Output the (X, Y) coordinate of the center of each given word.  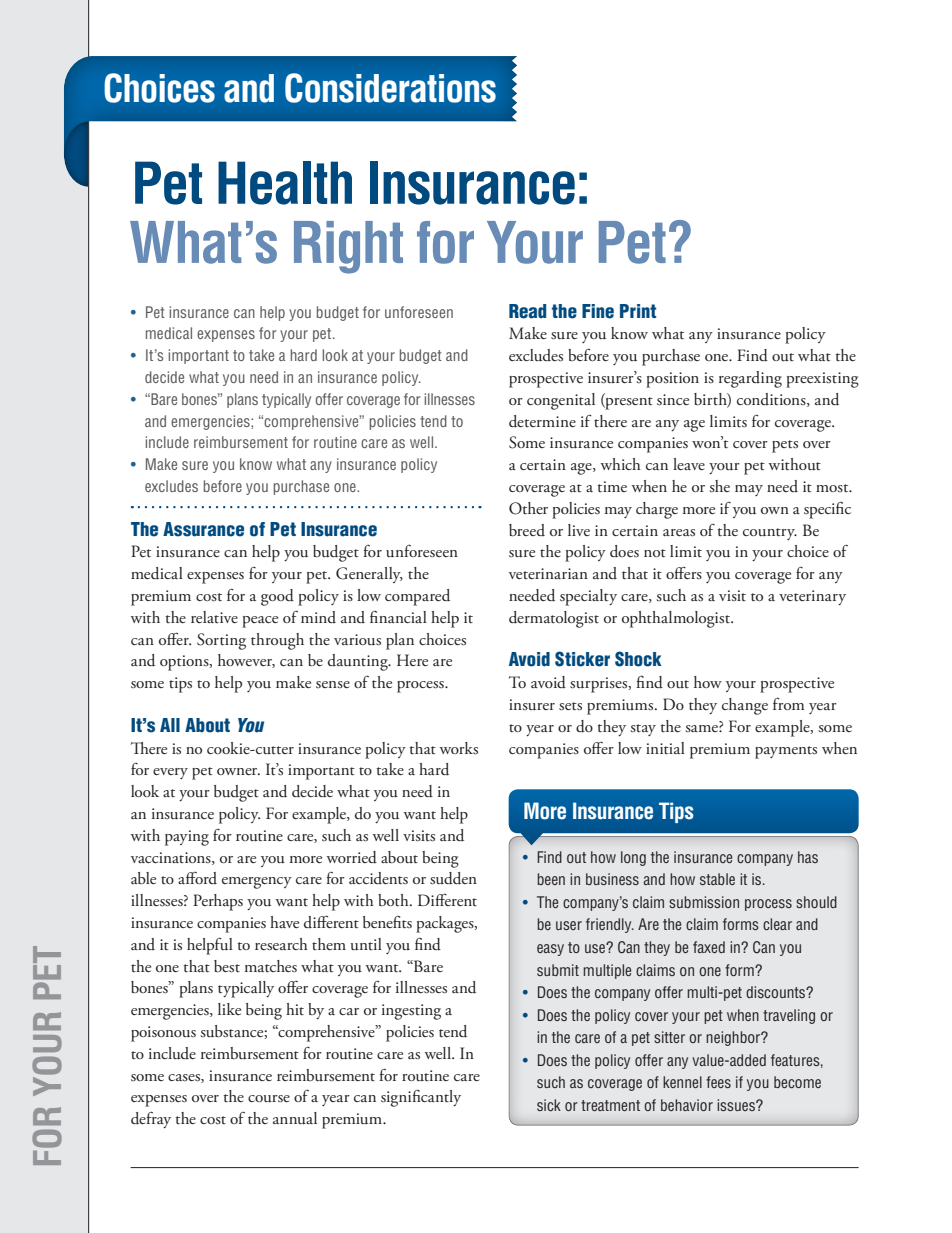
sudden (453, 878)
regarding (750, 379)
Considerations (390, 88)
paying (187, 838)
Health (285, 183)
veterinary (812, 597)
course (269, 1099)
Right (348, 247)
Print (638, 311)
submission (704, 902)
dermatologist (554, 619)
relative (214, 617)
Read (527, 311)
